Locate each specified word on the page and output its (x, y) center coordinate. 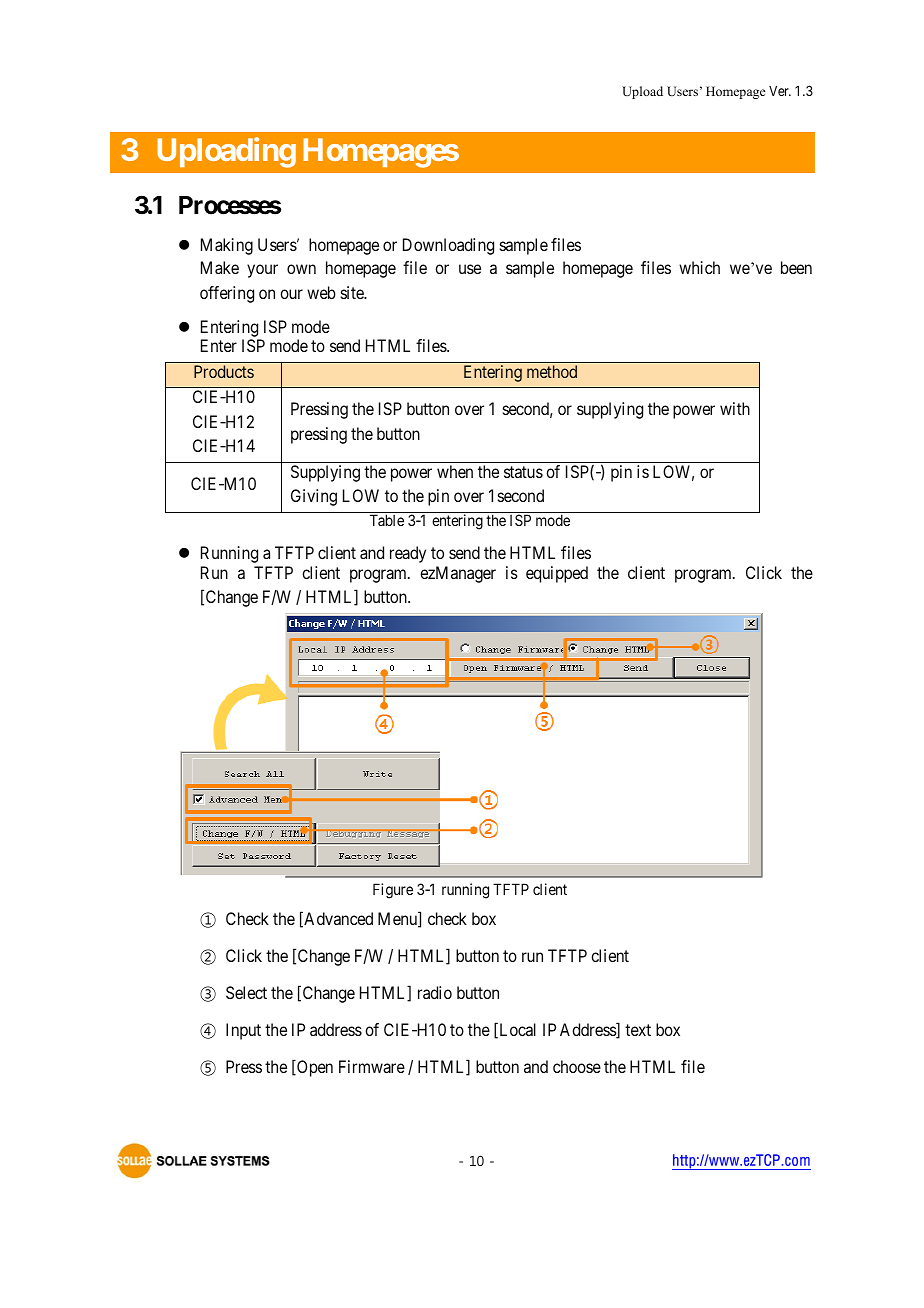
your (262, 271)
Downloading (448, 246)
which (699, 267)
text (638, 1030)
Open (314, 1068)
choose (577, 1066)
